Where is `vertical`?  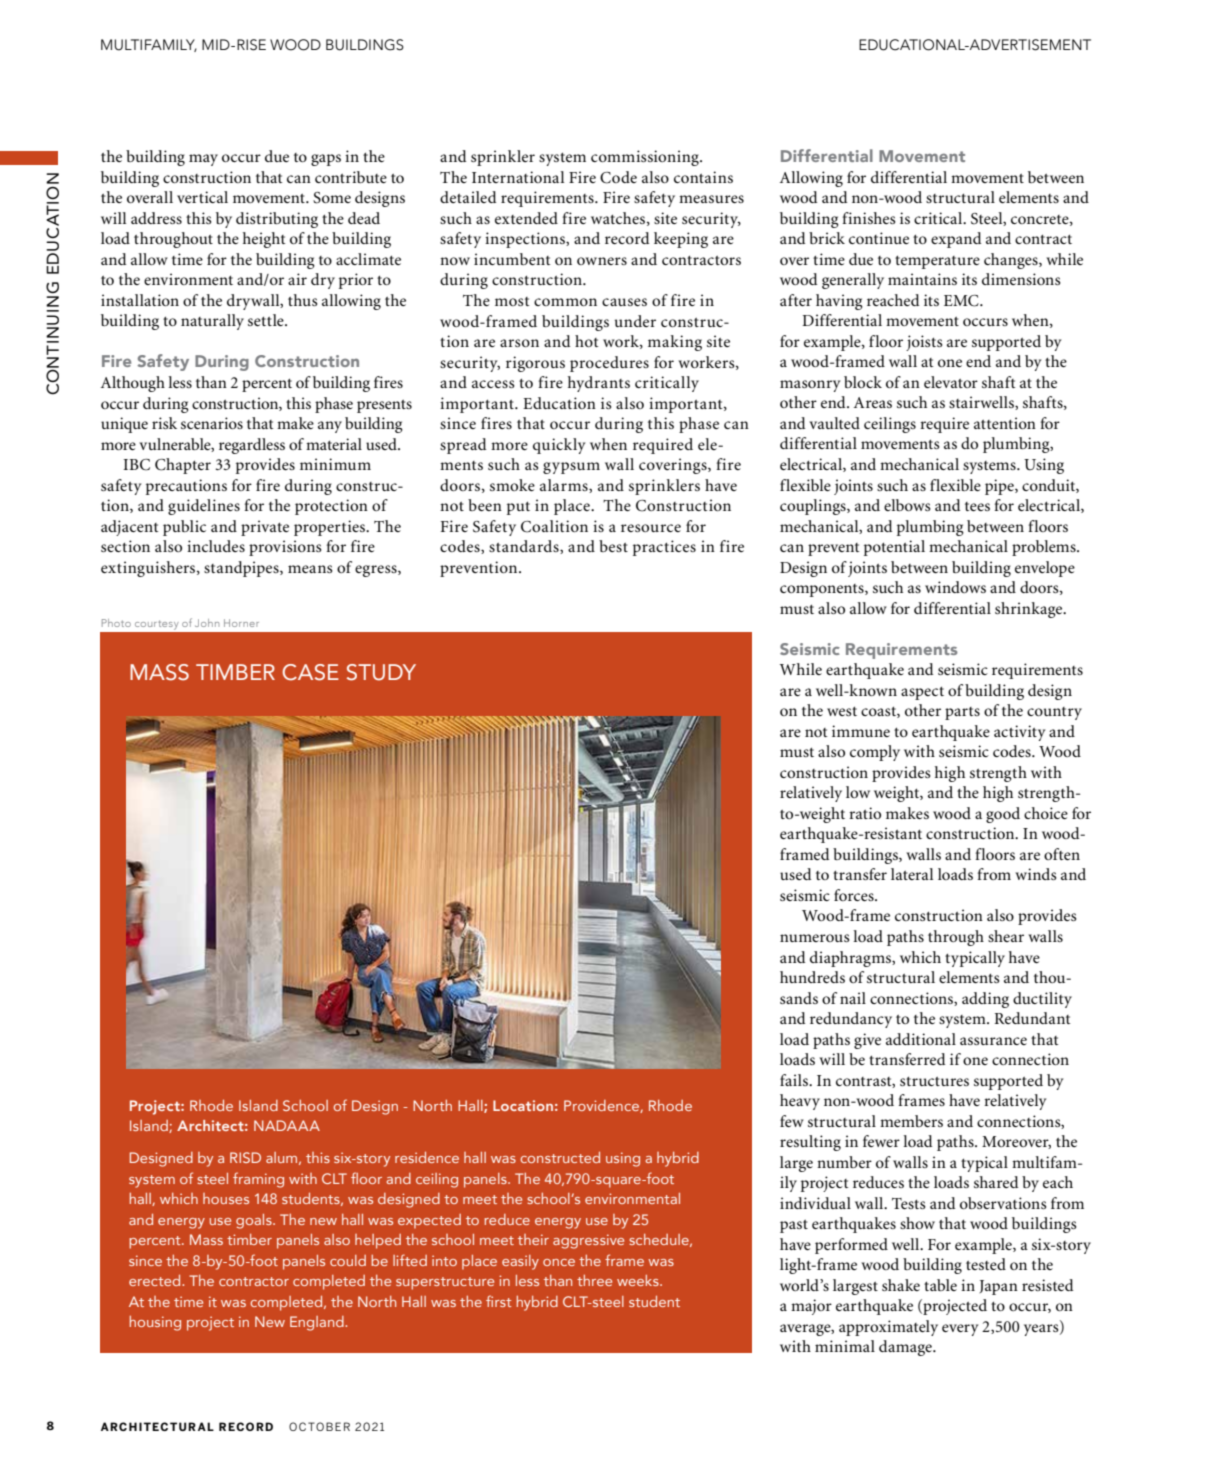 vertical is located at coordinates (202, 197).
